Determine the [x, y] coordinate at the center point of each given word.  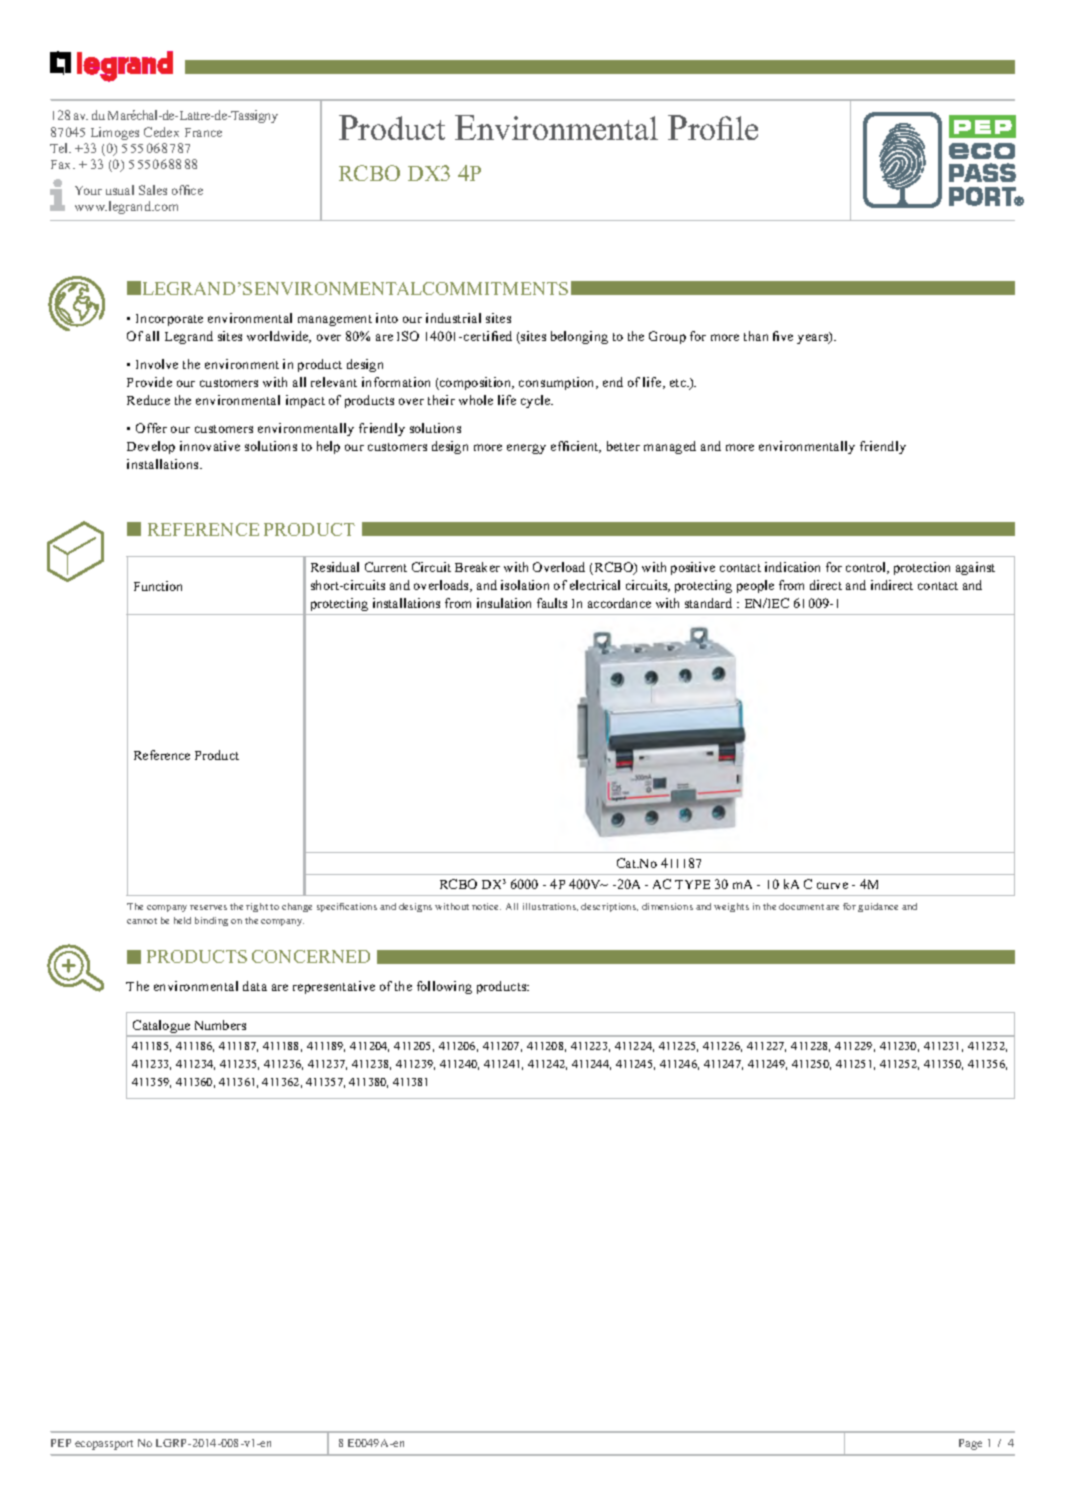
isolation [525, 585]
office [187, 190]
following [444, 987]
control [867, 568]
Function [158, 586]
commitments [495, 288]
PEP [61, 1443]
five [783, 336]
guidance [878, 907]
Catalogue [162, 1028]
